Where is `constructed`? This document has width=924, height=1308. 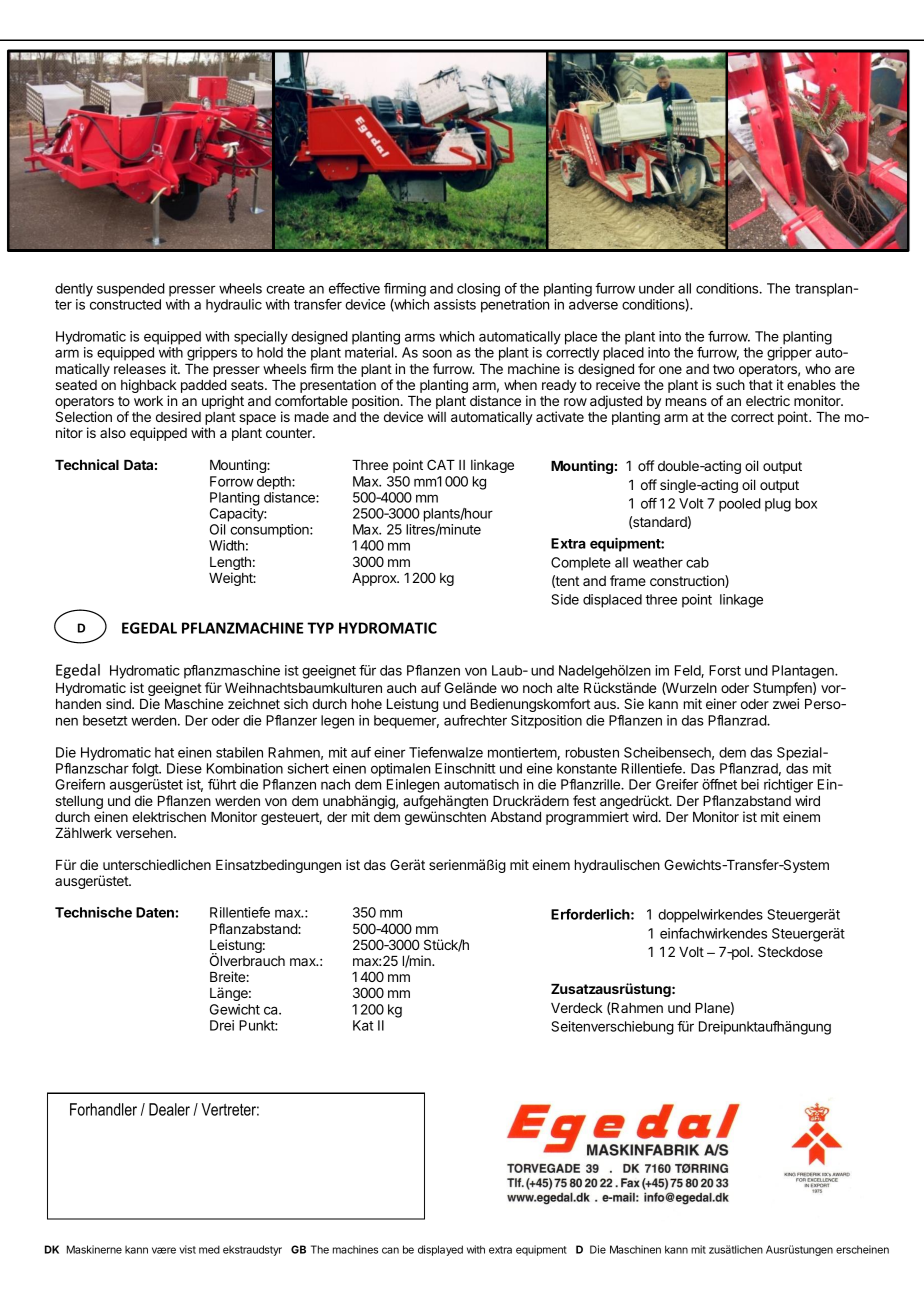 constructed is located at coordinates (125, 304).
